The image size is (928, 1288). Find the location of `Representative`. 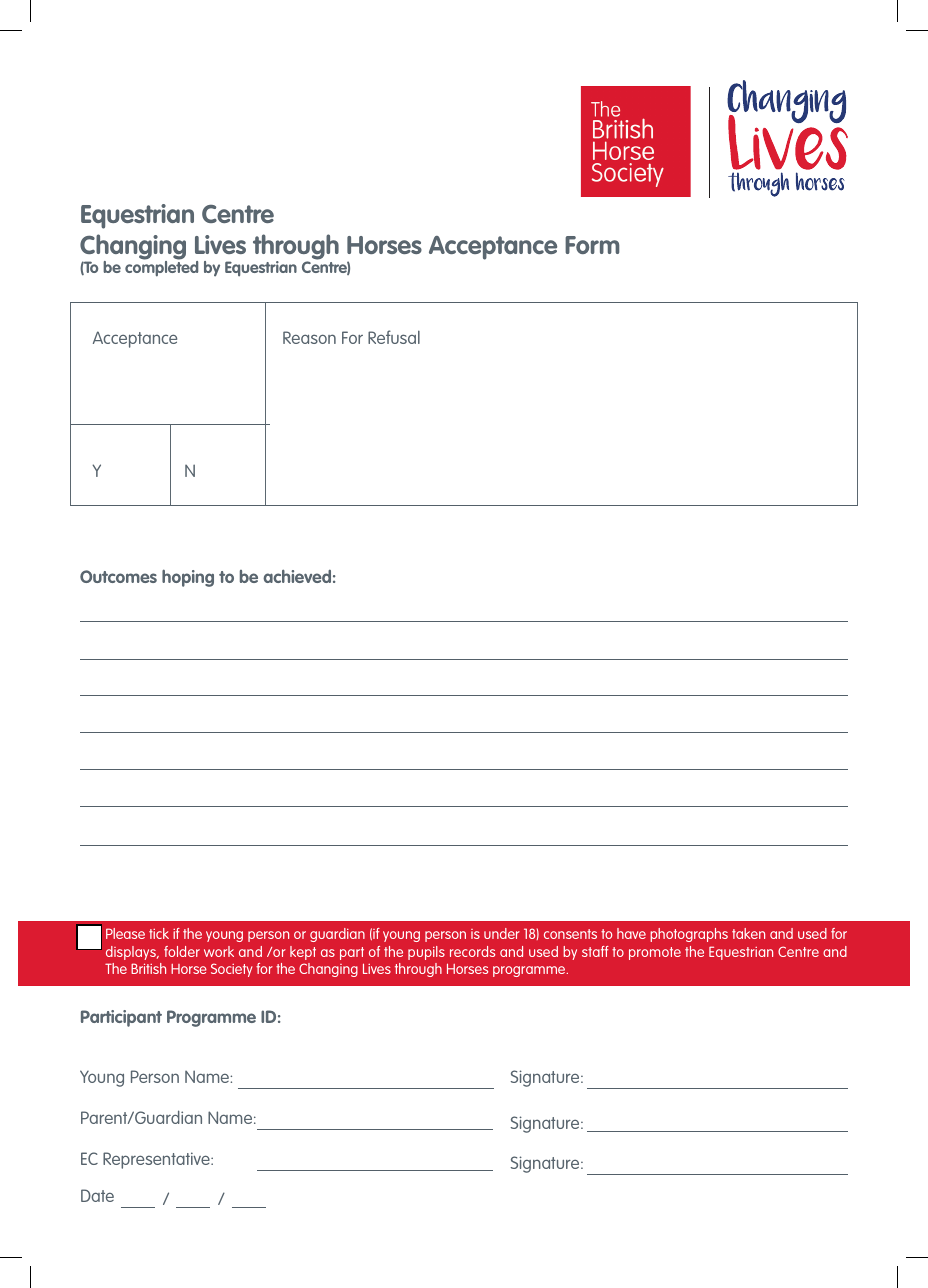

Representative is located at coordinates (157, 1160).
